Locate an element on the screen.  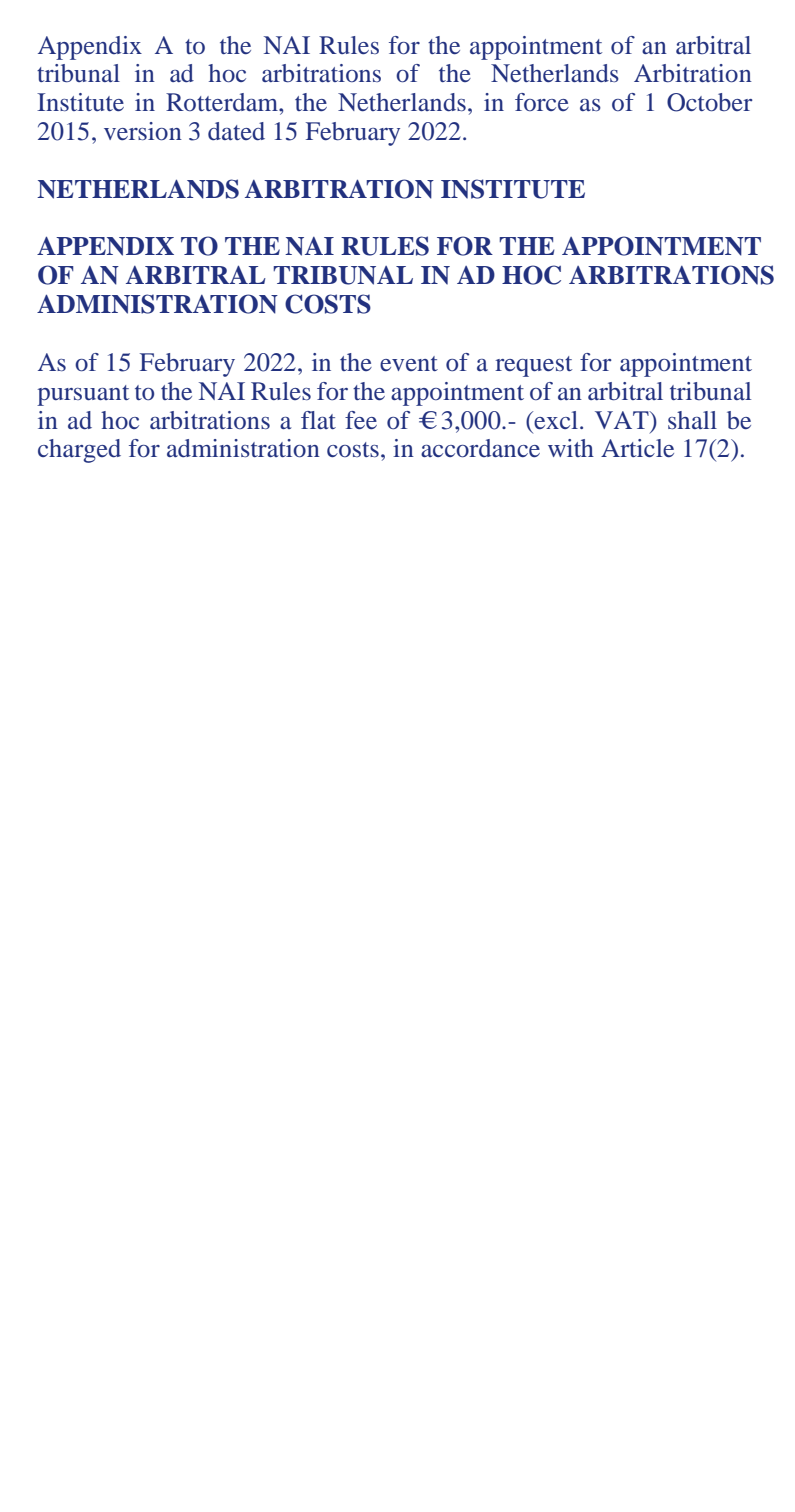
dated is located at coordinates (236, 131).
